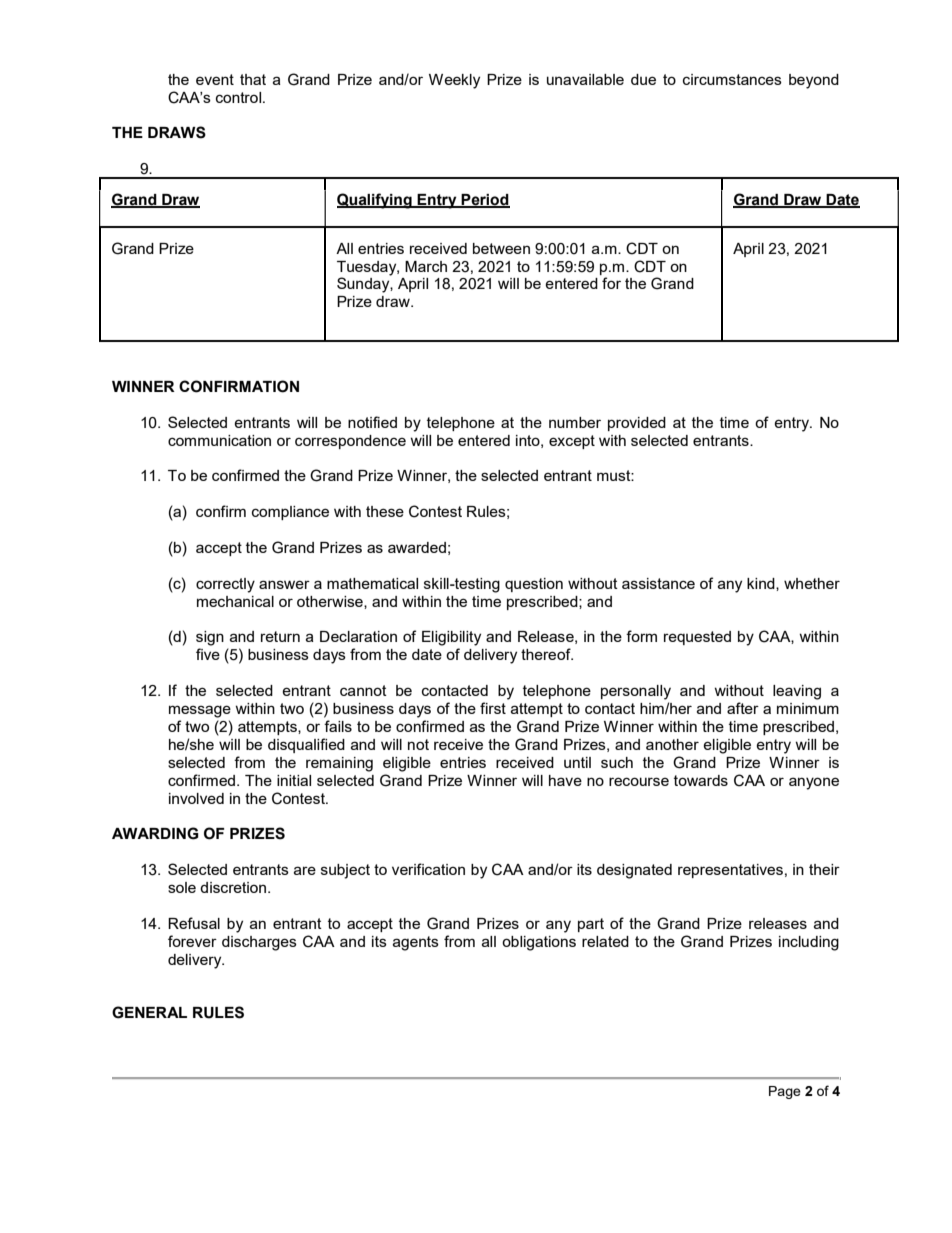 The height and width of the screenshot is (1233, 952). Describe the element at coordinates (539, 943) in the screenshot. I see `obligations` at that location.
